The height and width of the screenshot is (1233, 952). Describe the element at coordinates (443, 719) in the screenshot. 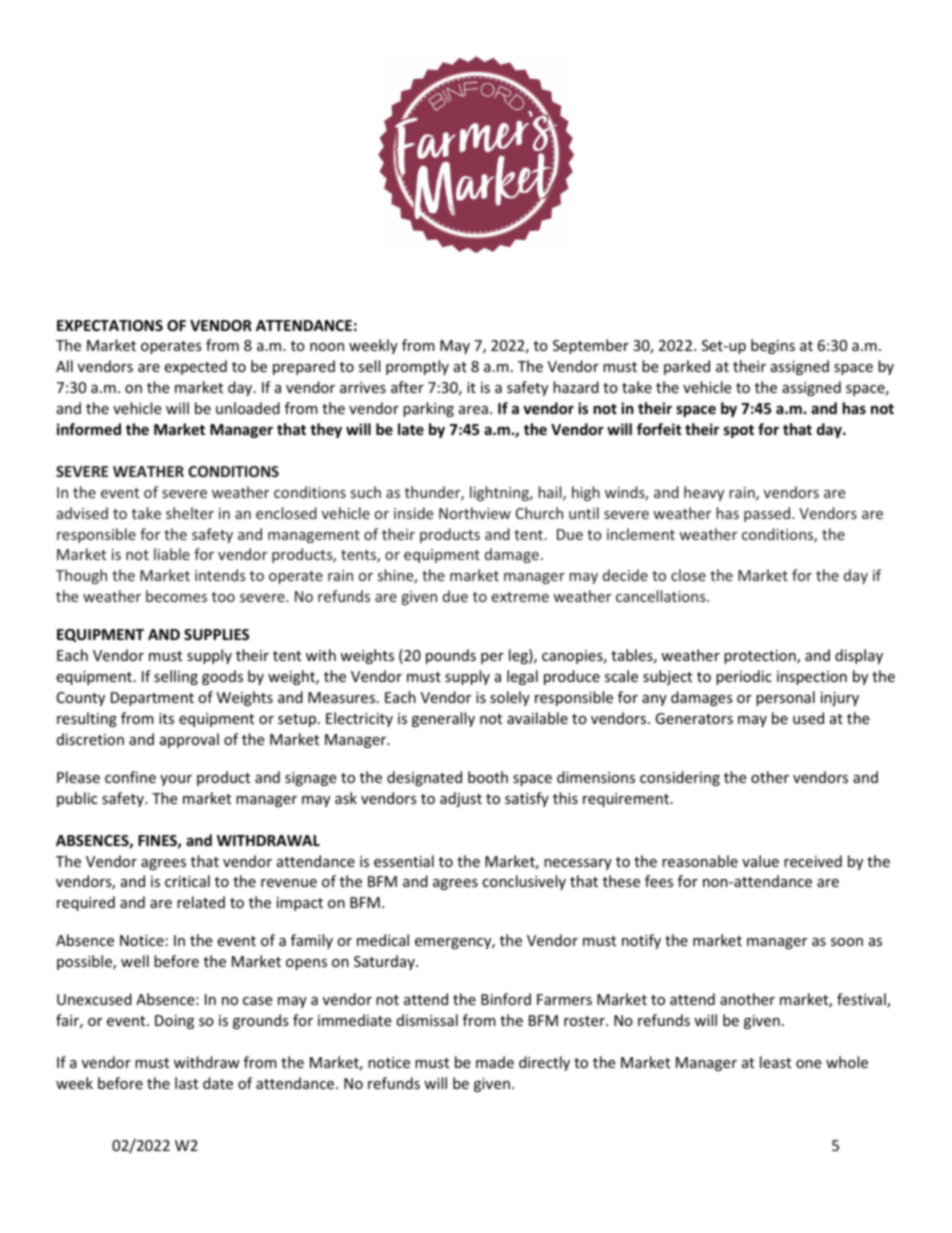

I see `generally` at that location.
